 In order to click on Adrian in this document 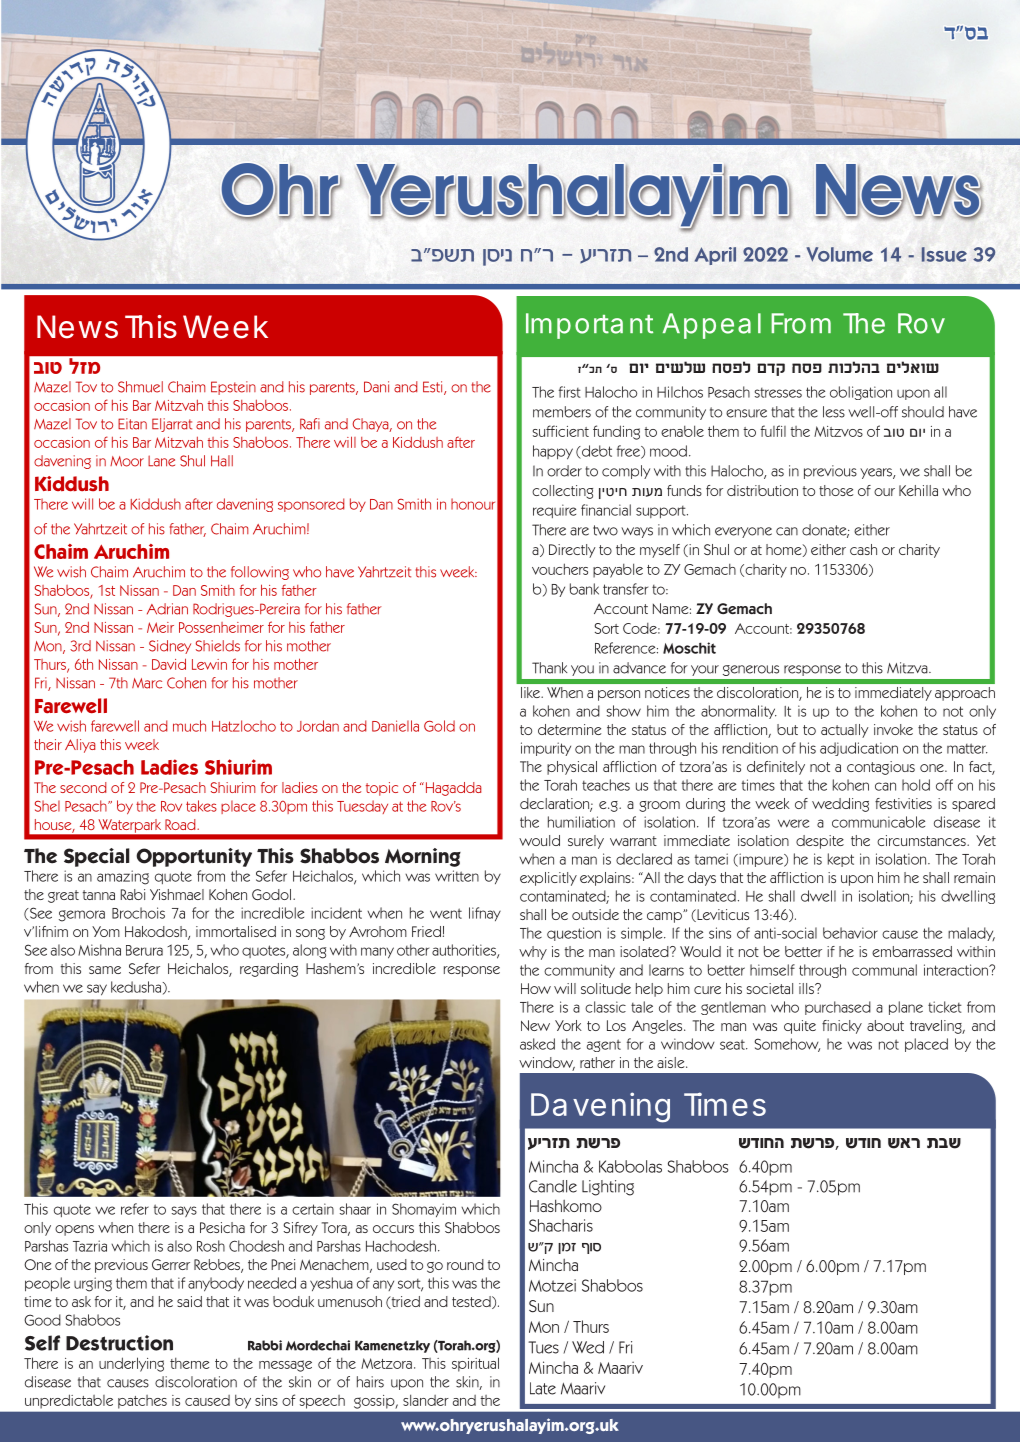, I will do `click(167, 609)`.
